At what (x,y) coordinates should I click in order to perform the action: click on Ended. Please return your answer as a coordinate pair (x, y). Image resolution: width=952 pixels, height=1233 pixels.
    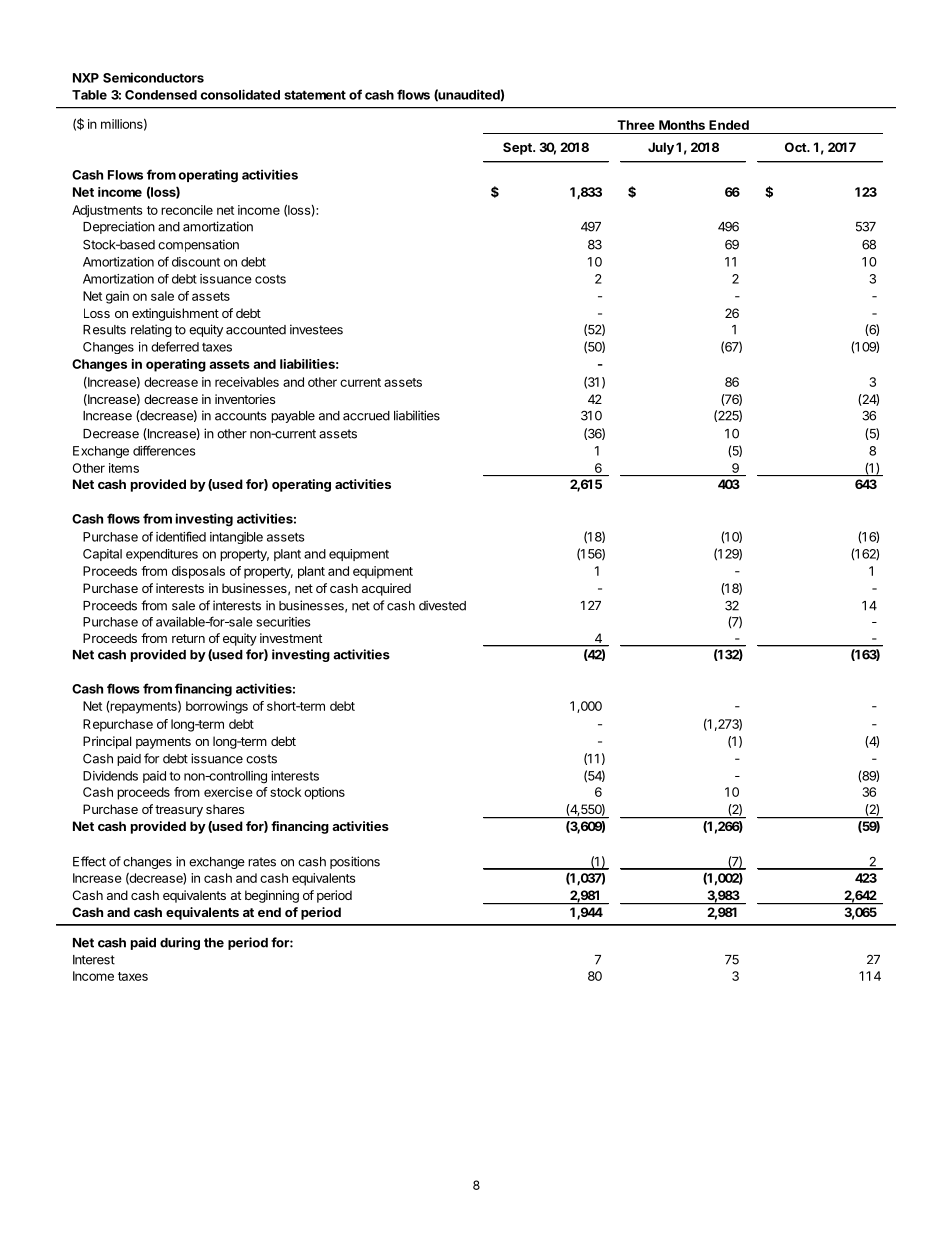
    Looking at the image, I should click on (729, 125).
